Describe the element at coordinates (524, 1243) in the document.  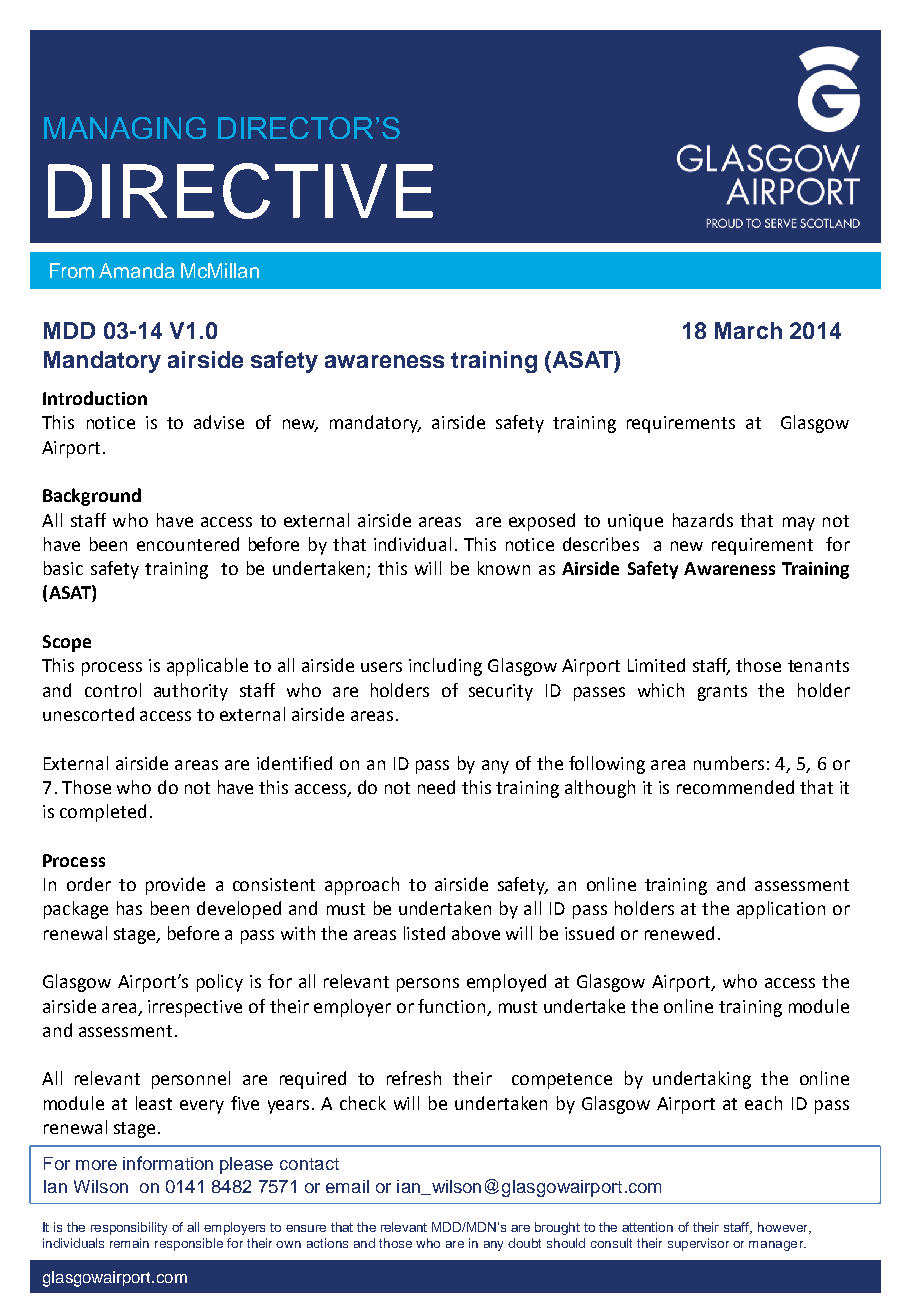
I see `doubt` at that location.
